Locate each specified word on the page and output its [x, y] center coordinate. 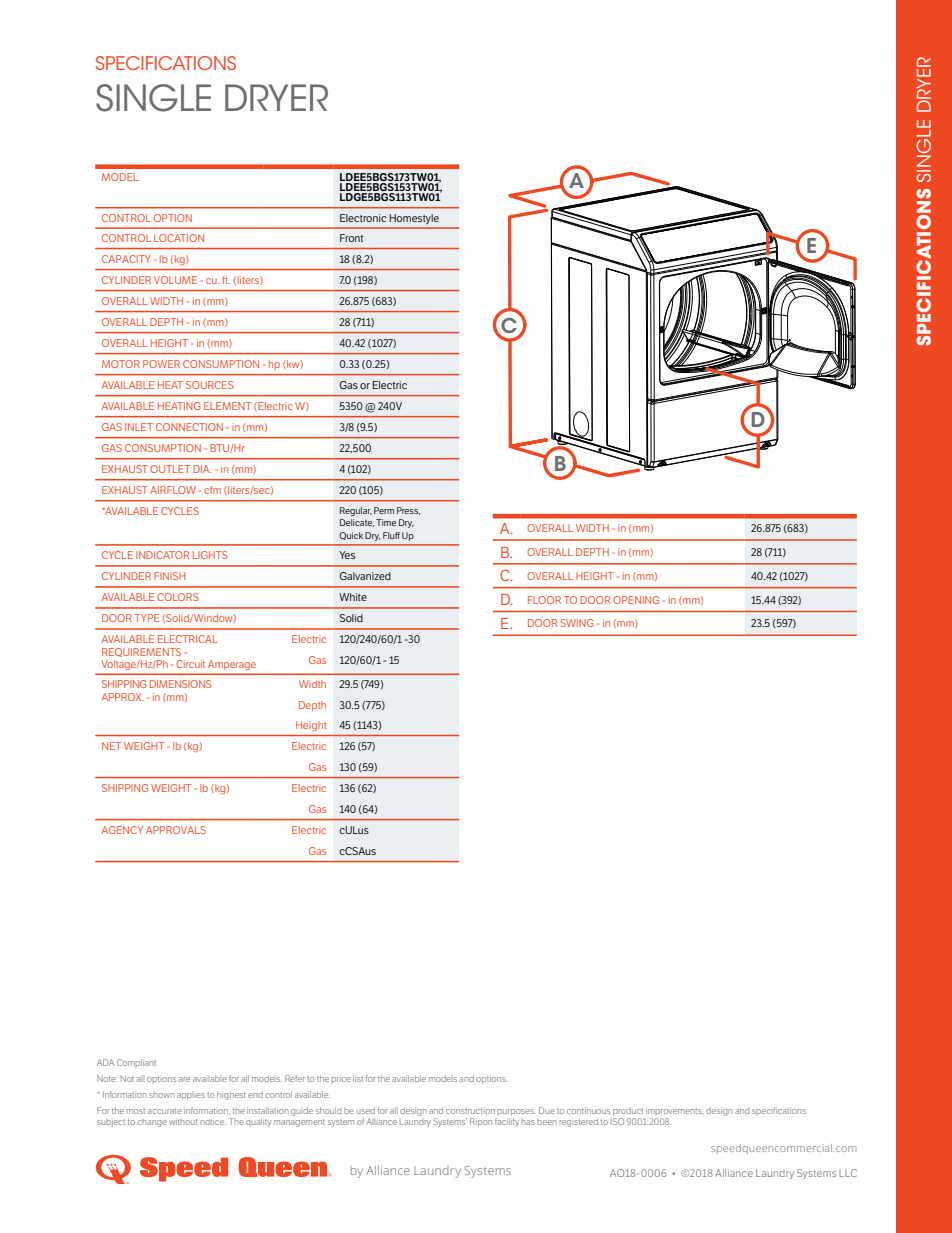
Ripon [481, 1122]
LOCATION [179, 238]
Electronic [363, 218]
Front [352, 238]
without [183, 1122]
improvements [675, 1112]
